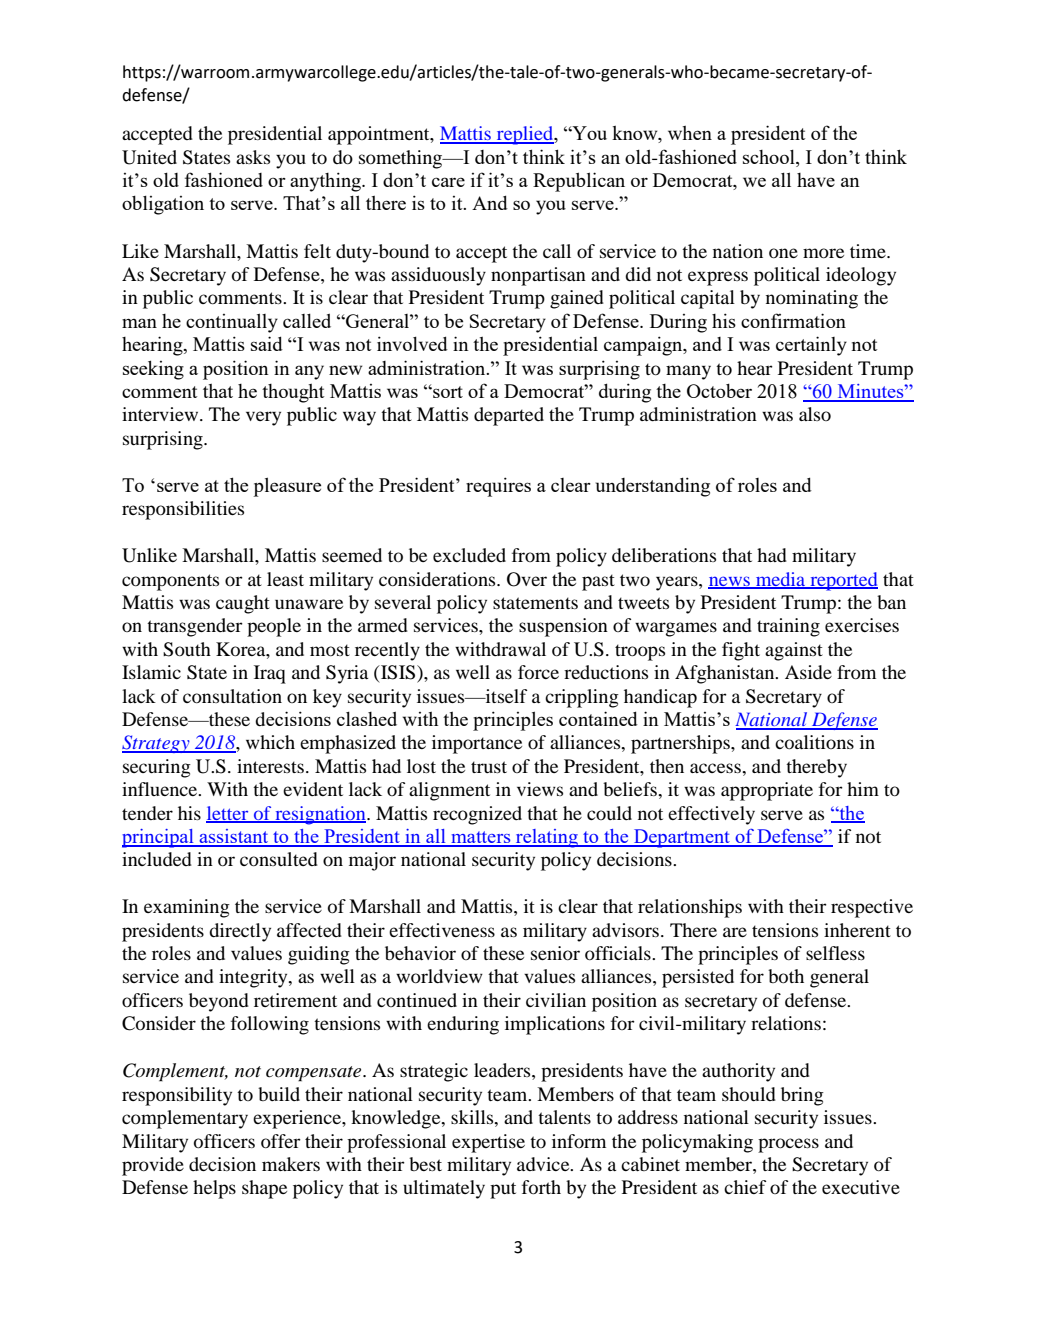  I want to click on advice, so click(544, 1164).
